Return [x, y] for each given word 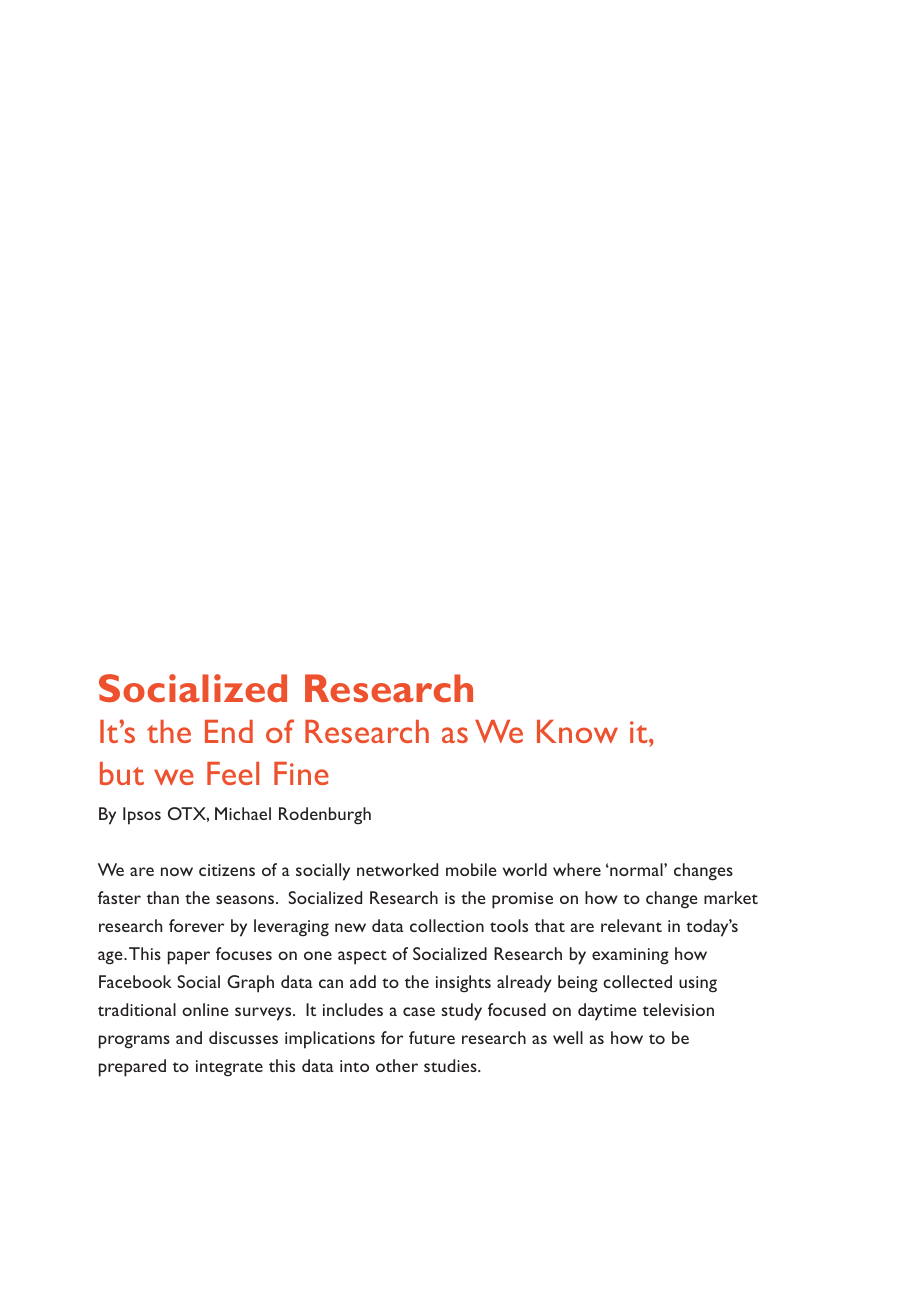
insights [463, 984]
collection [447, 925]
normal [636, 869]
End [229, 731]
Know [577, 731]
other [397, 1065]
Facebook [135, 981]
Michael [243, 813]
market [731, 897]
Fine [301, 773]
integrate [229, 1068]
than [163, 897]
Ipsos [142, 816]
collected [637, 981]
